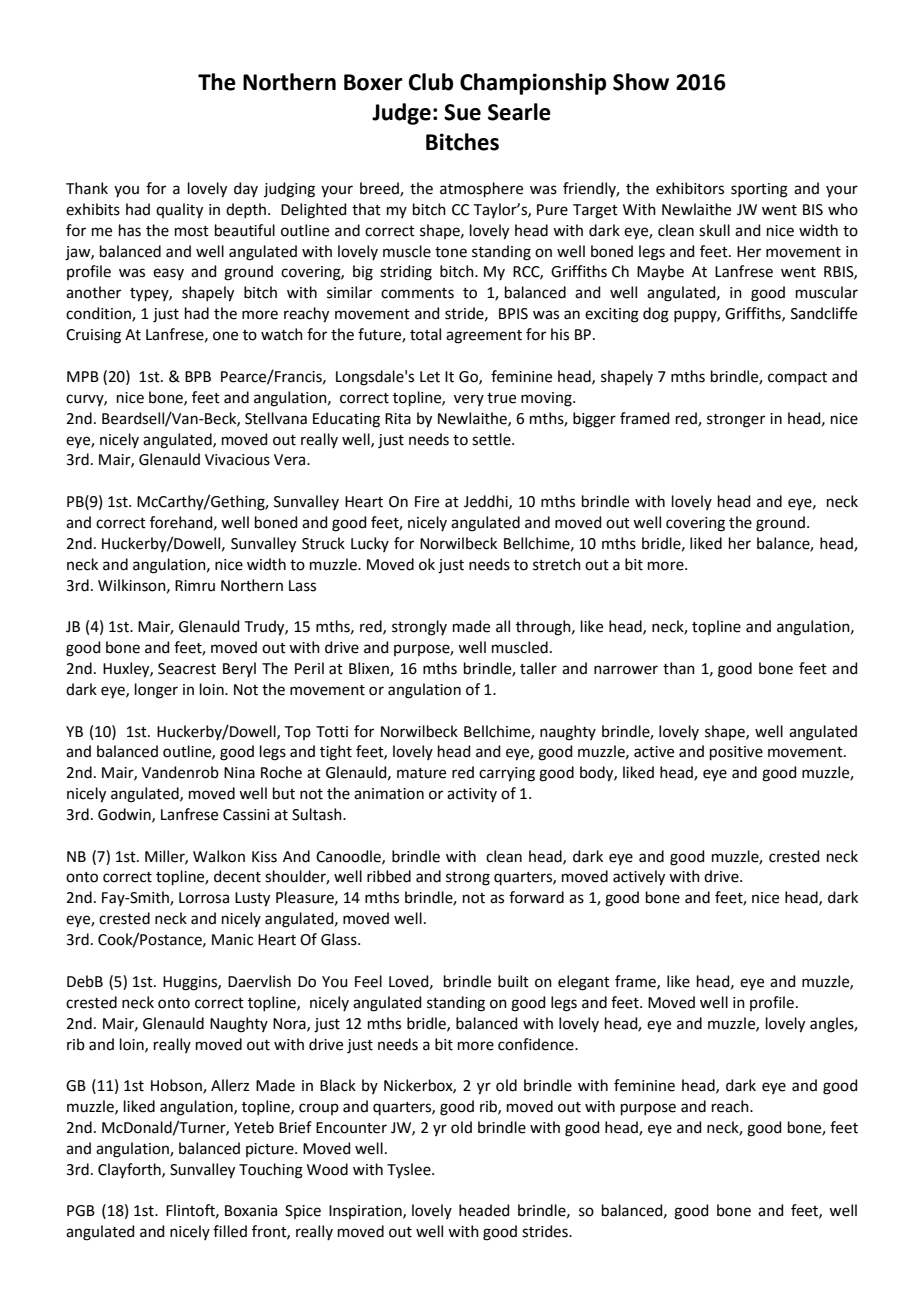 The image size is (924, 1308). Describe the element at coordinates (797, 378) in the screenshot. I see `compact` at that location.
